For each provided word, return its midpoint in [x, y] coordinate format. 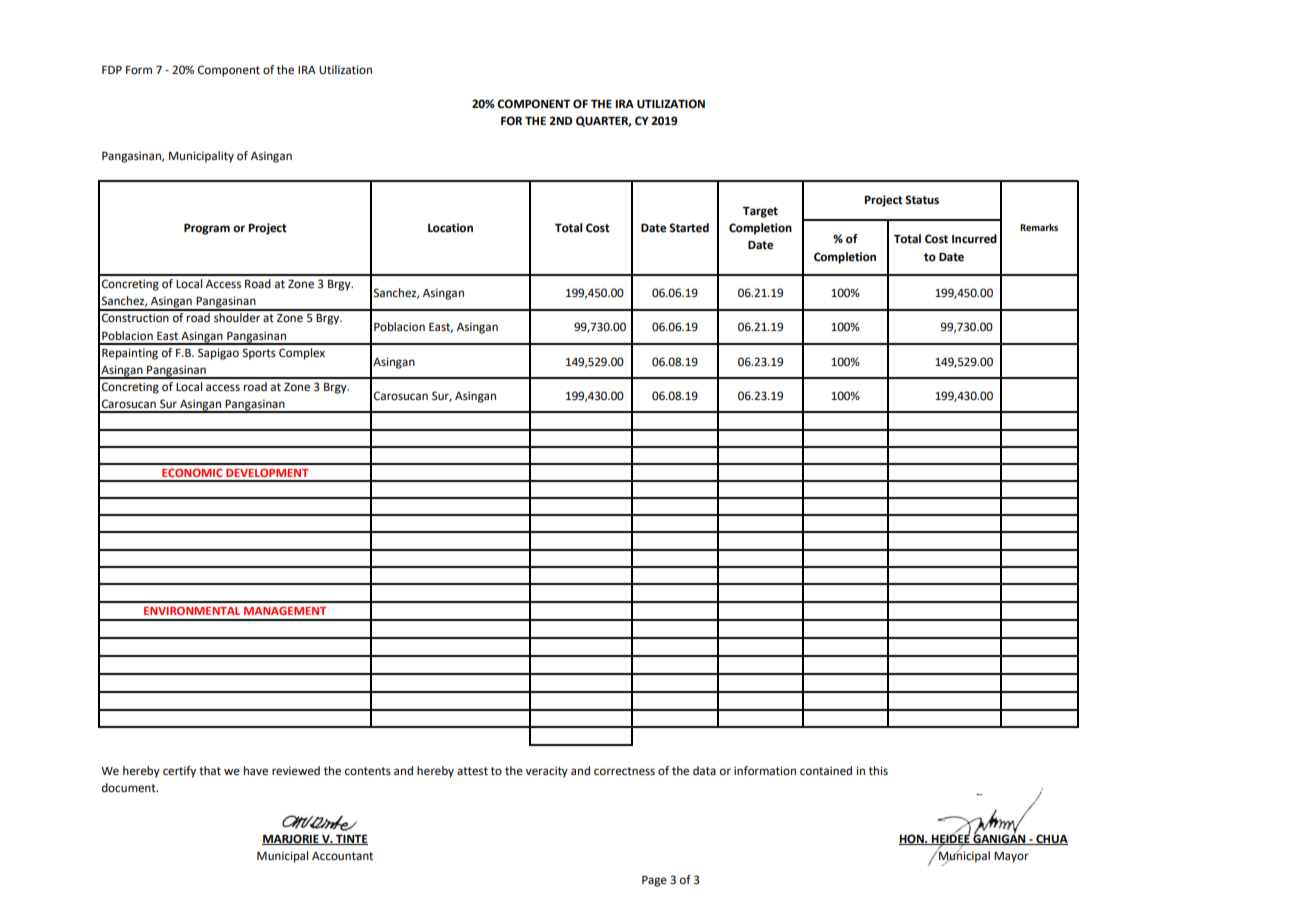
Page [654, 881]
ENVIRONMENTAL [192, 610]
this [878, 771]
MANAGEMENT [285, 610]
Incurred [974, 239]
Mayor [1011, 857]
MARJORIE [291, 839]
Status [922, 200]
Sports [259, 354]
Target [760, 212]
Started [689, 228]
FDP [112, 70]
